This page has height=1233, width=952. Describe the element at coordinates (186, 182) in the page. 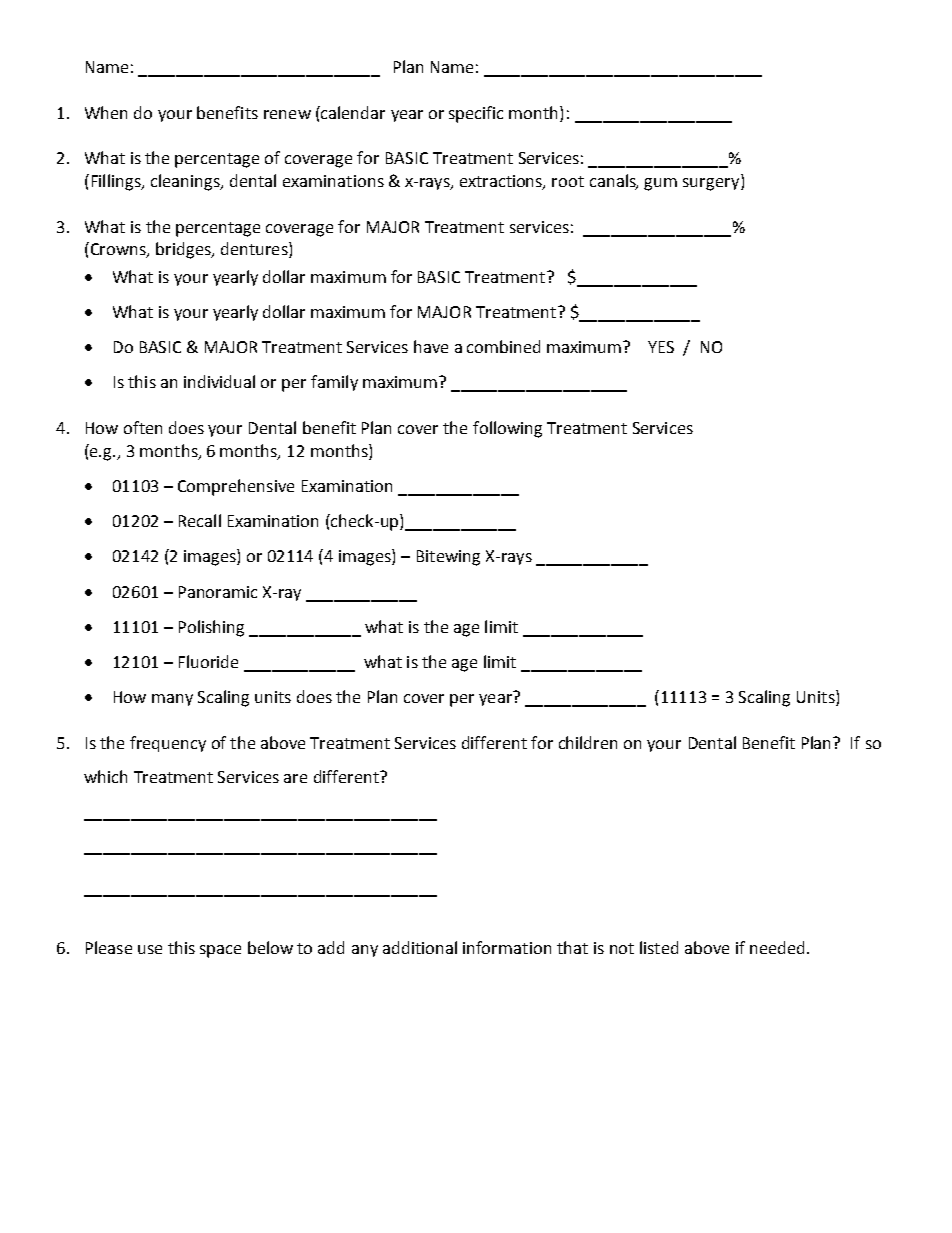

I see `cleanings` at that location.
